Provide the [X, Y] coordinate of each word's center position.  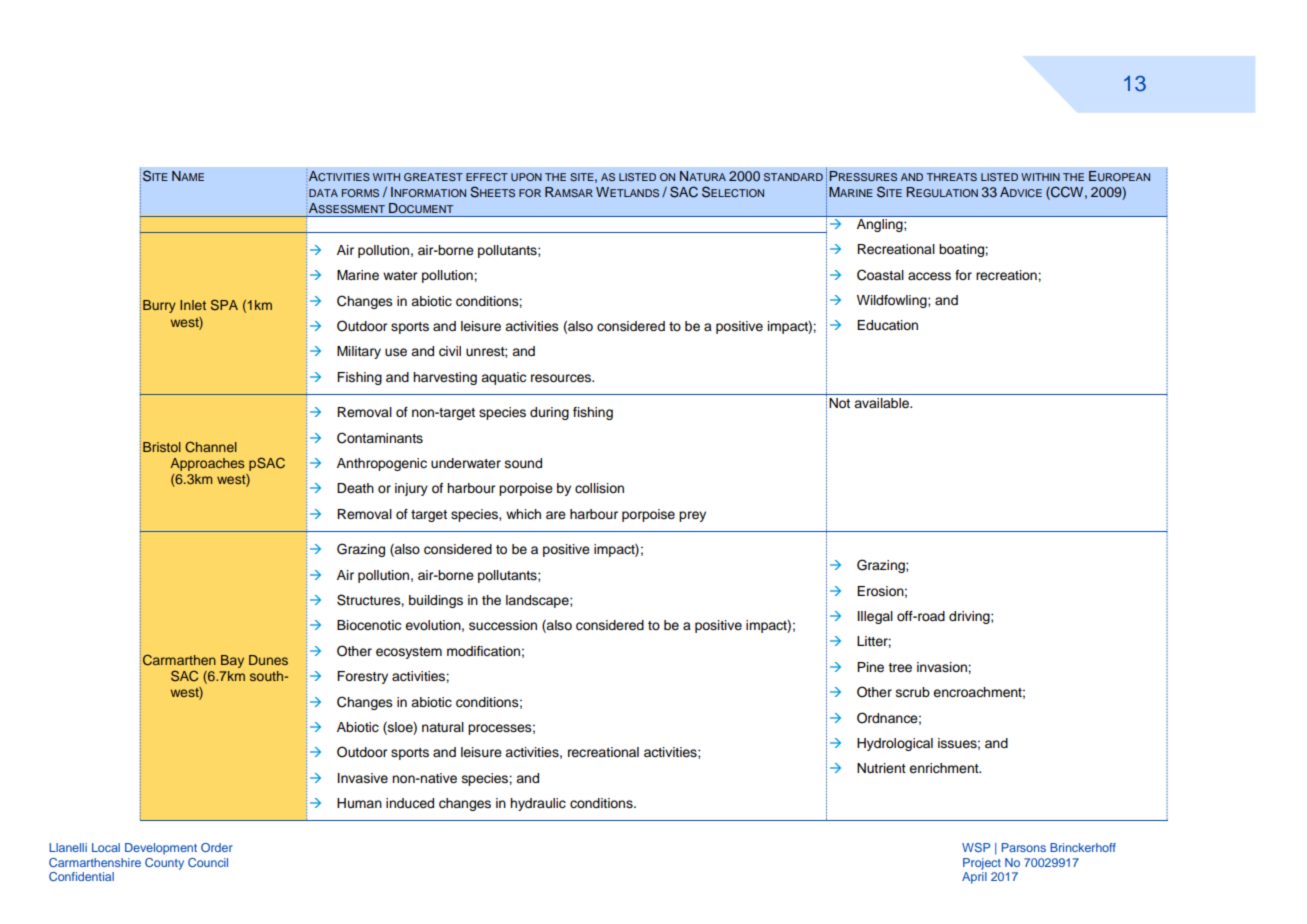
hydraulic [538, 804]
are [556, 515]
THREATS [952, 177]
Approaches [207, 464]
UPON [526, 177]
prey [692, 516]
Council [208, 862]
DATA [323, 193]
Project [982, 864]
